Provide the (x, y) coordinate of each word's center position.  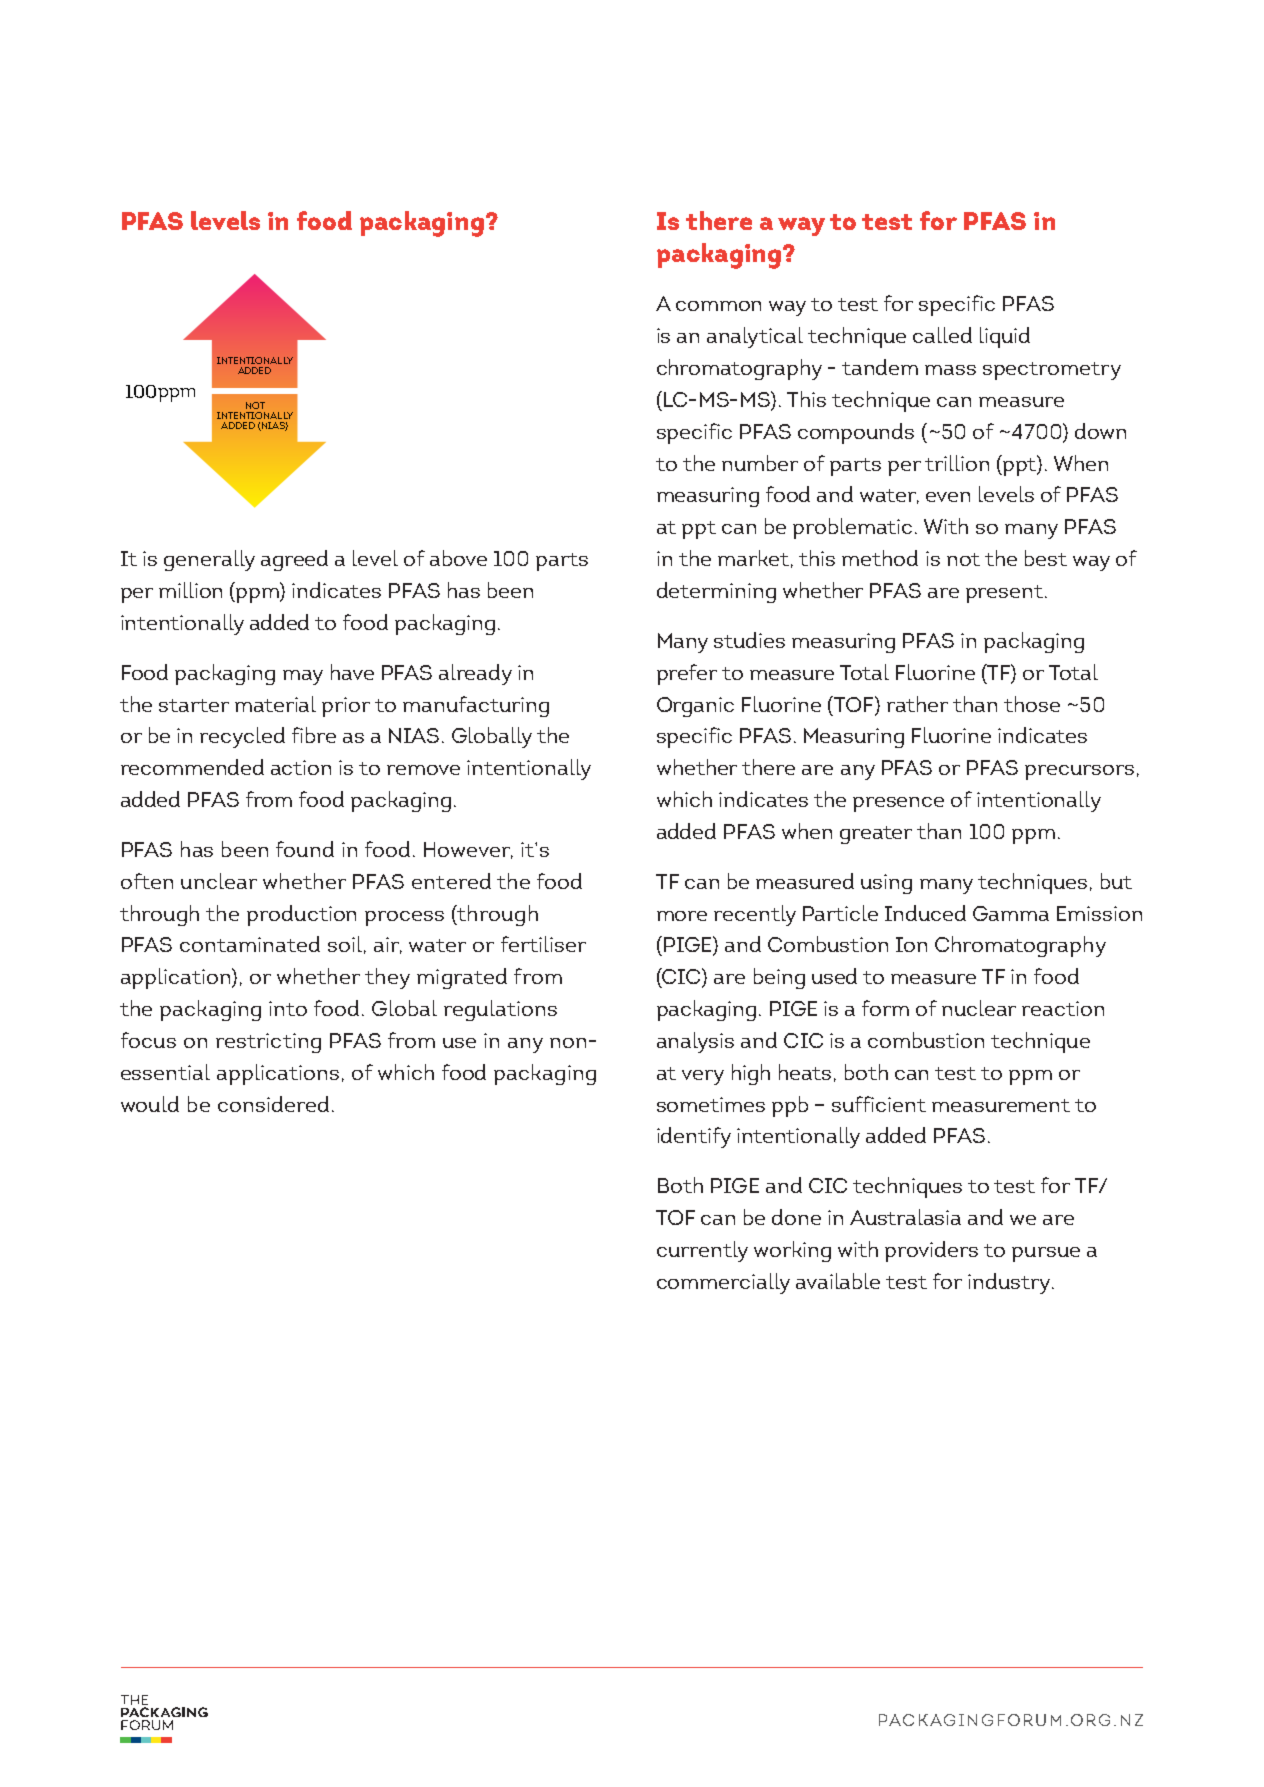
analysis (695, 1042)
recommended (192, 767)
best (1046, 558)
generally (209, 560)
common (718, 306)
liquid (1005, 337)
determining (716, 592)
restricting (268, 1043)
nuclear (979, 1008)
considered (273, 1104)
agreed (294, 560)
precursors (1079, 772)
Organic (695, 707)
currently (702, 1251)
